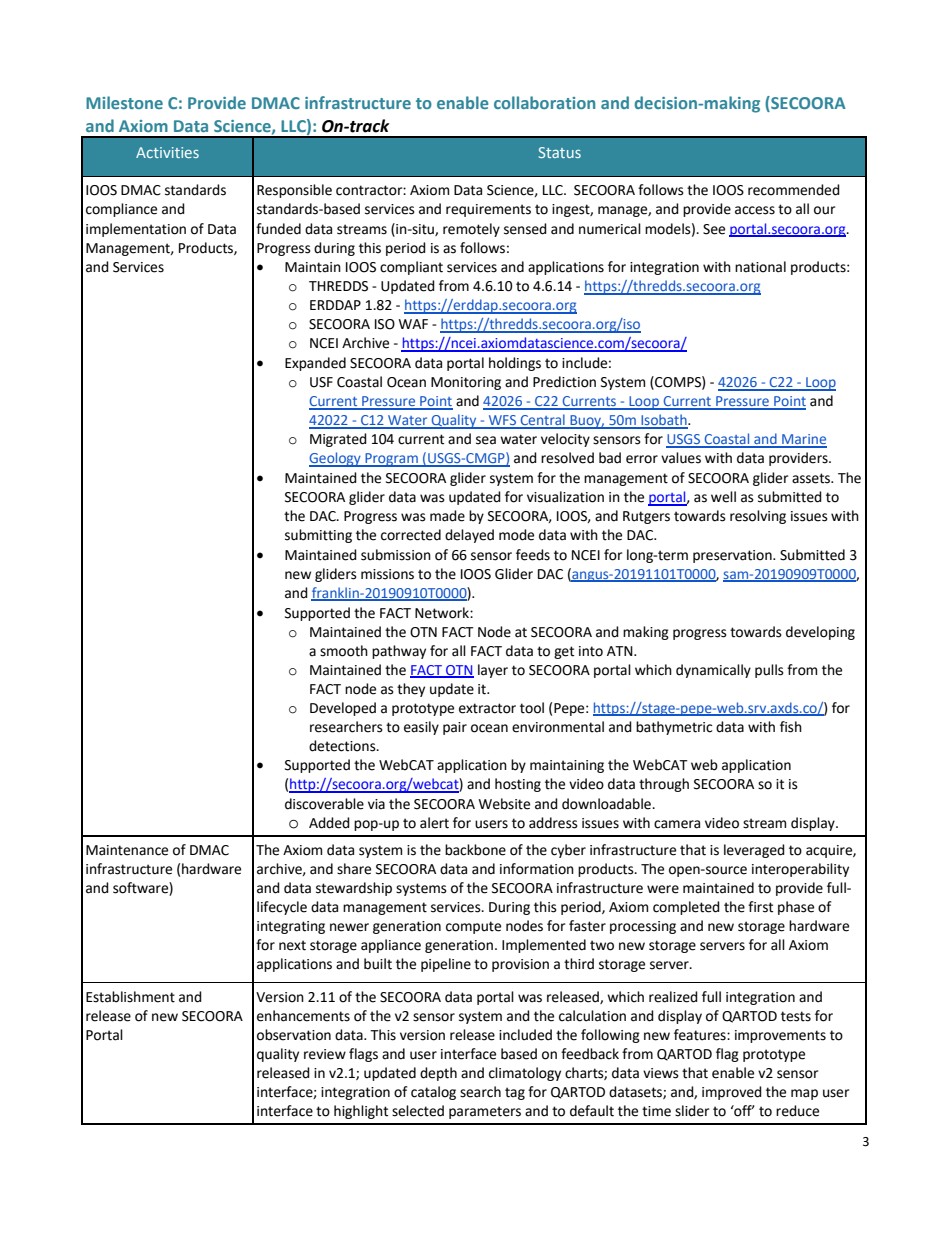  Describe the element at coordinates (167, 152) in the image. I see `Activities` at that location.
